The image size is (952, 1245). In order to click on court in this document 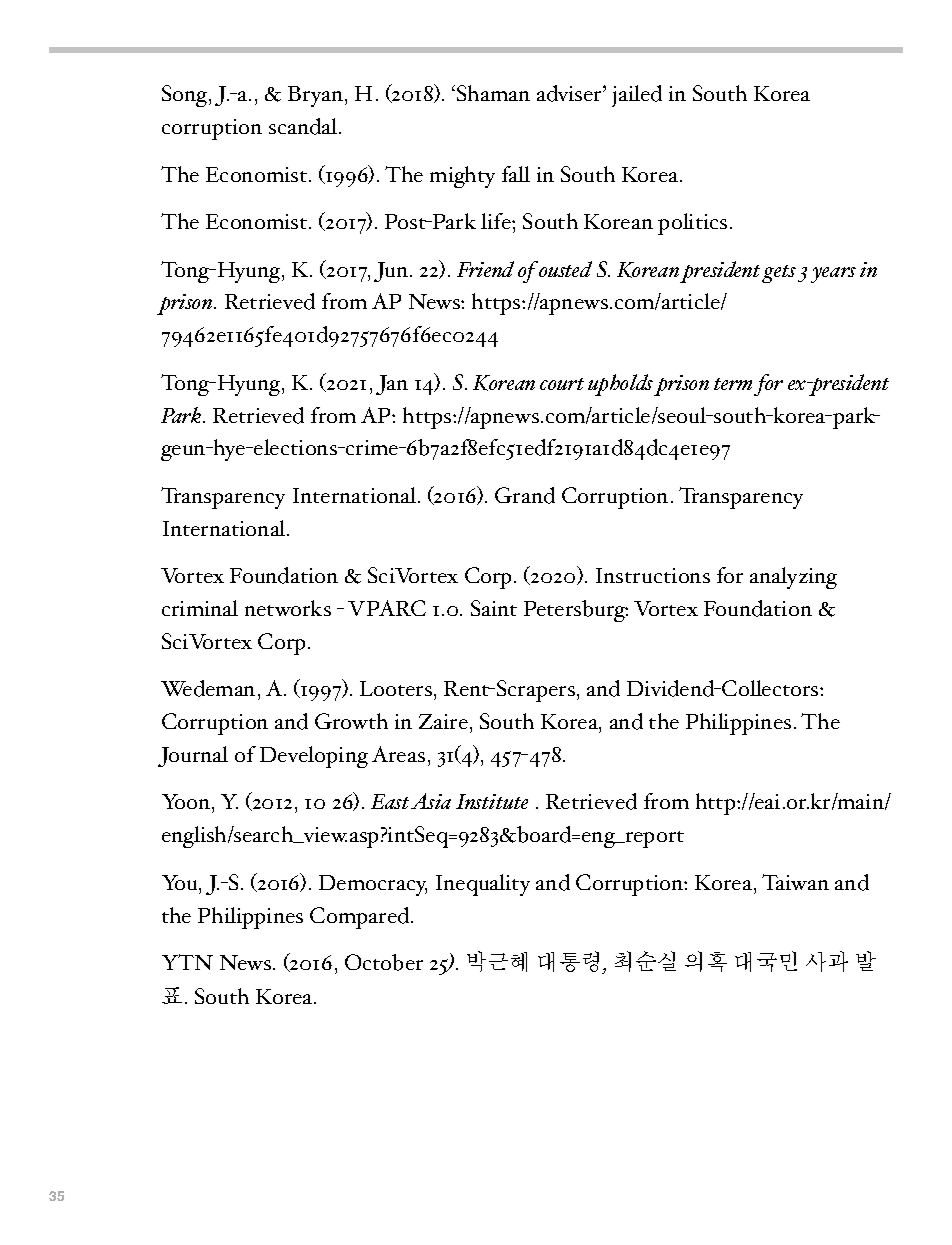, I will do `click(562, 384)`.
